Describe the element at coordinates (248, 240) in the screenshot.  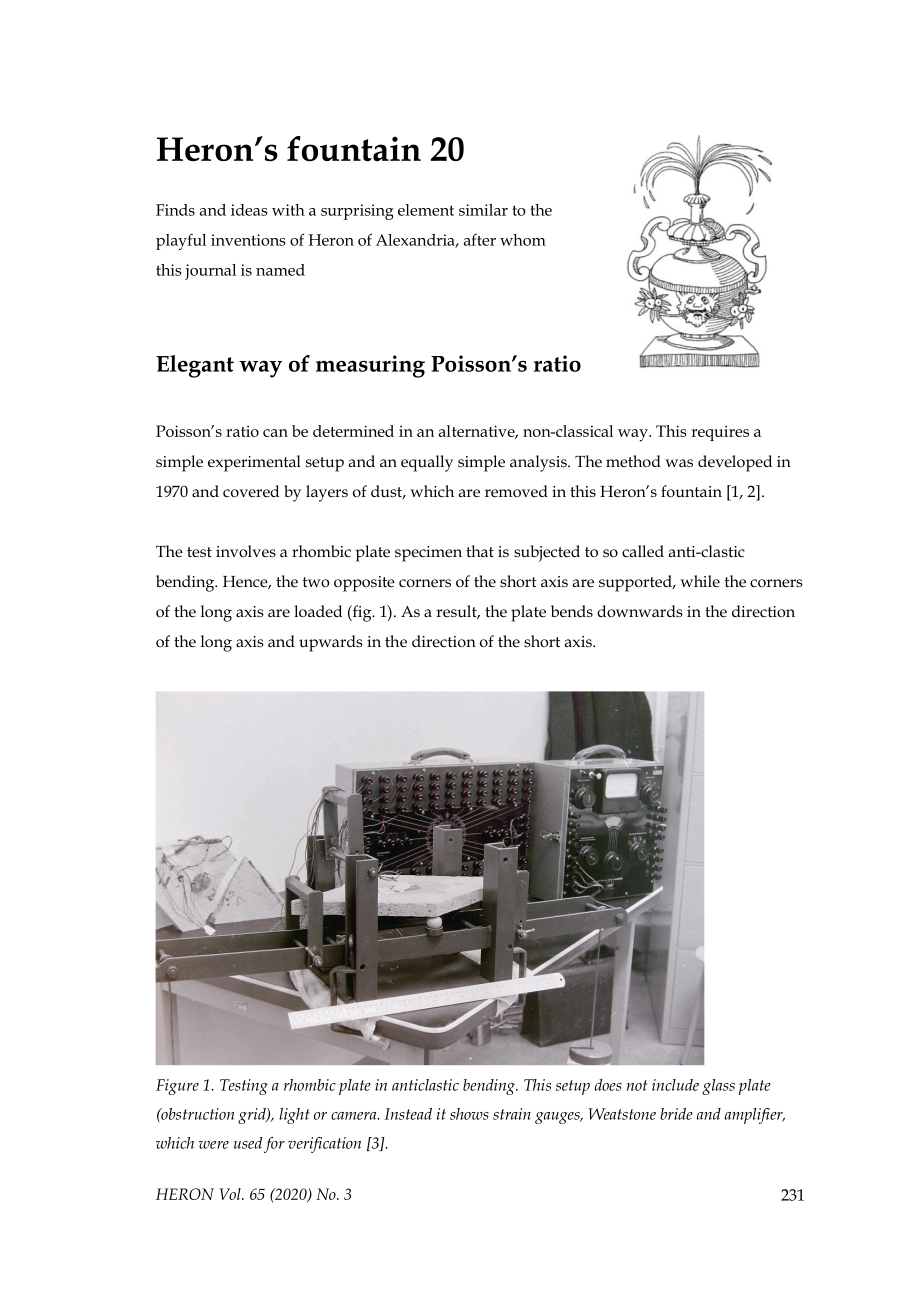
I see `inventions` at that location.
